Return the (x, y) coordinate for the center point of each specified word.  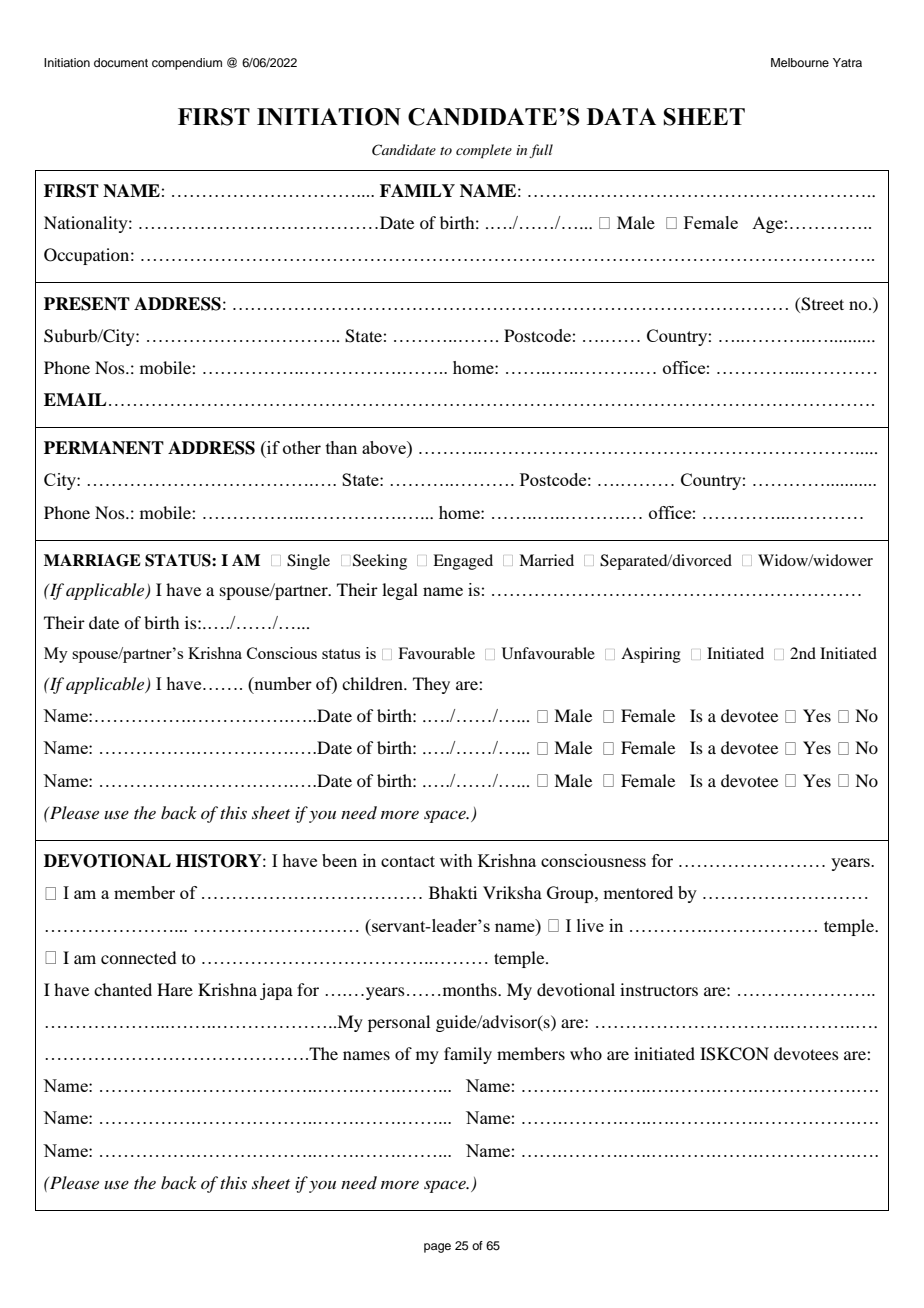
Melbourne (800, 62)
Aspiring (651, 655)
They (431, 685)
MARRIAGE (92, 560)
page (437, 1248)
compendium (187, 64)
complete (484, 151)
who (586, 1053)
